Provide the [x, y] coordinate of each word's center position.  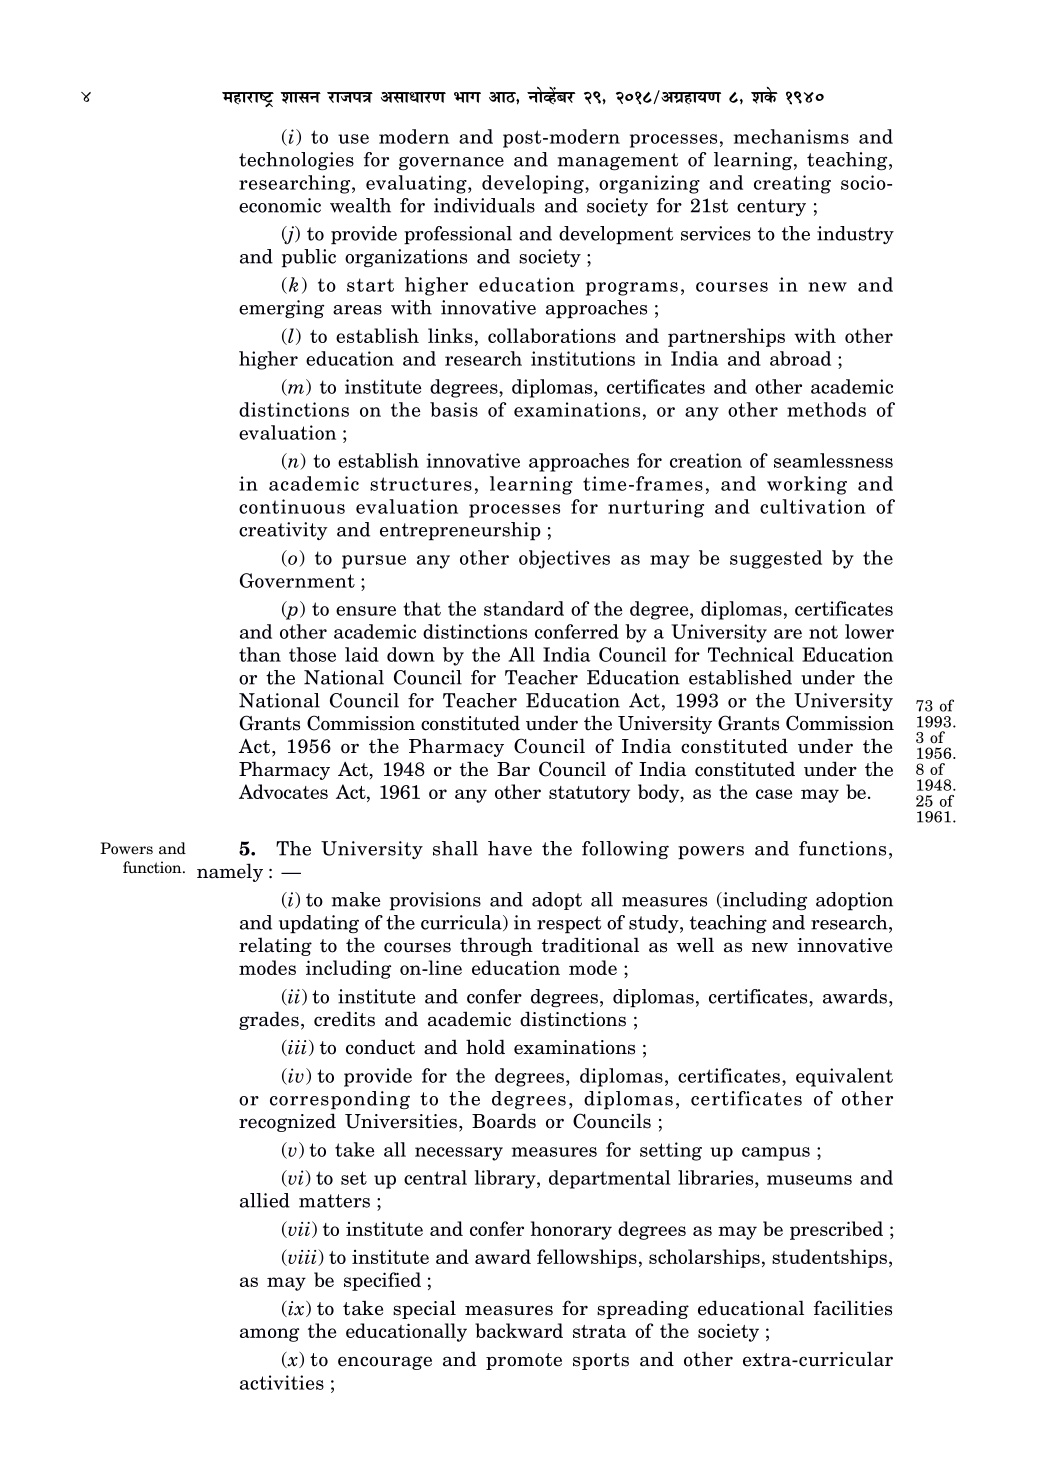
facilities [853, 1308]
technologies [296, 161]
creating [792, 184]
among [269, 1335]
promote [524, 1361]
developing [534, 184]
